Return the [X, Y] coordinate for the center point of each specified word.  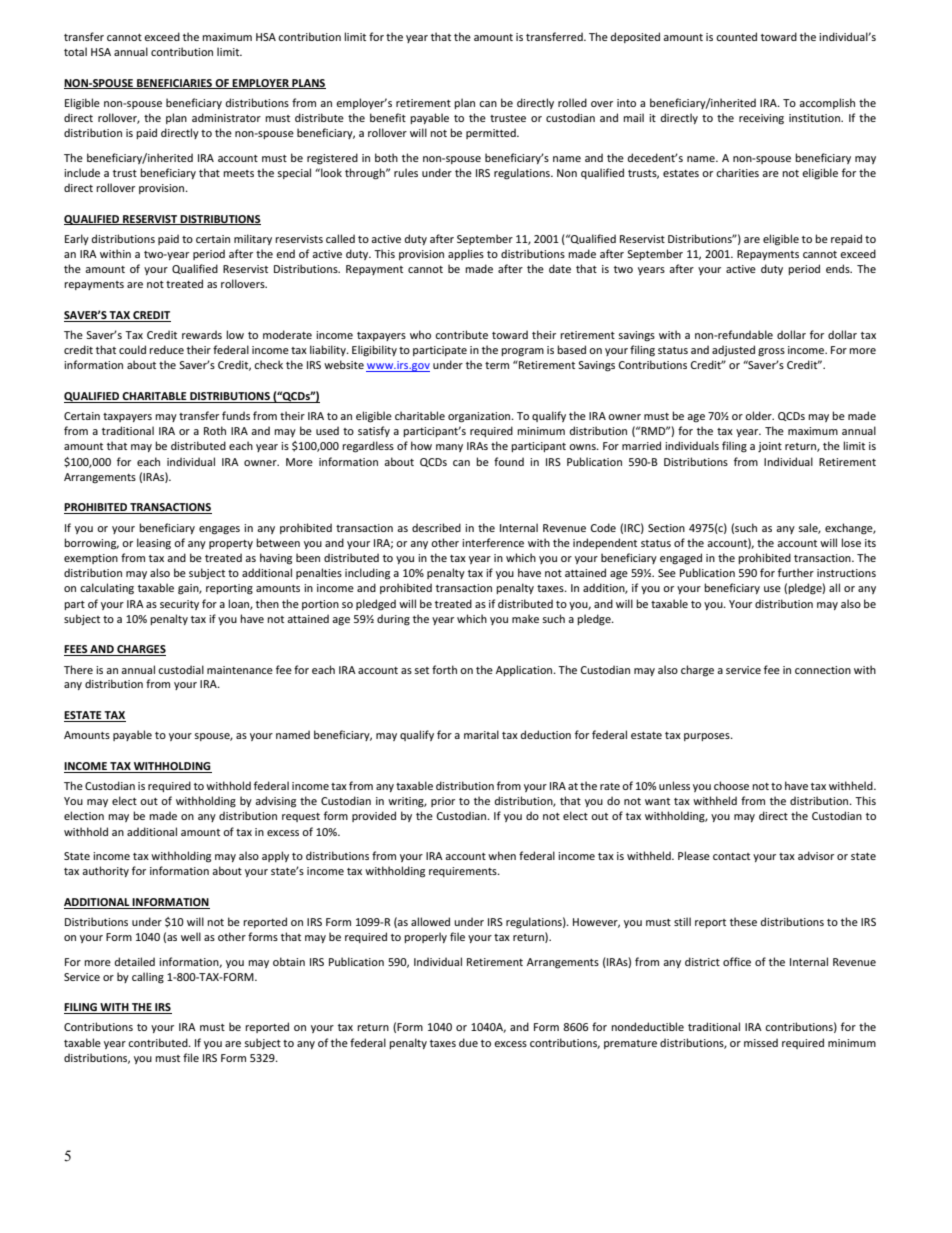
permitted [492, 133]
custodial [181, 669]
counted [736, 36]
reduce [166, 349]
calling [148, 978]
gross [771, 352]
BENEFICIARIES [174, 84]
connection [823, 670]
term [497, 365]
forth [444, 669]
